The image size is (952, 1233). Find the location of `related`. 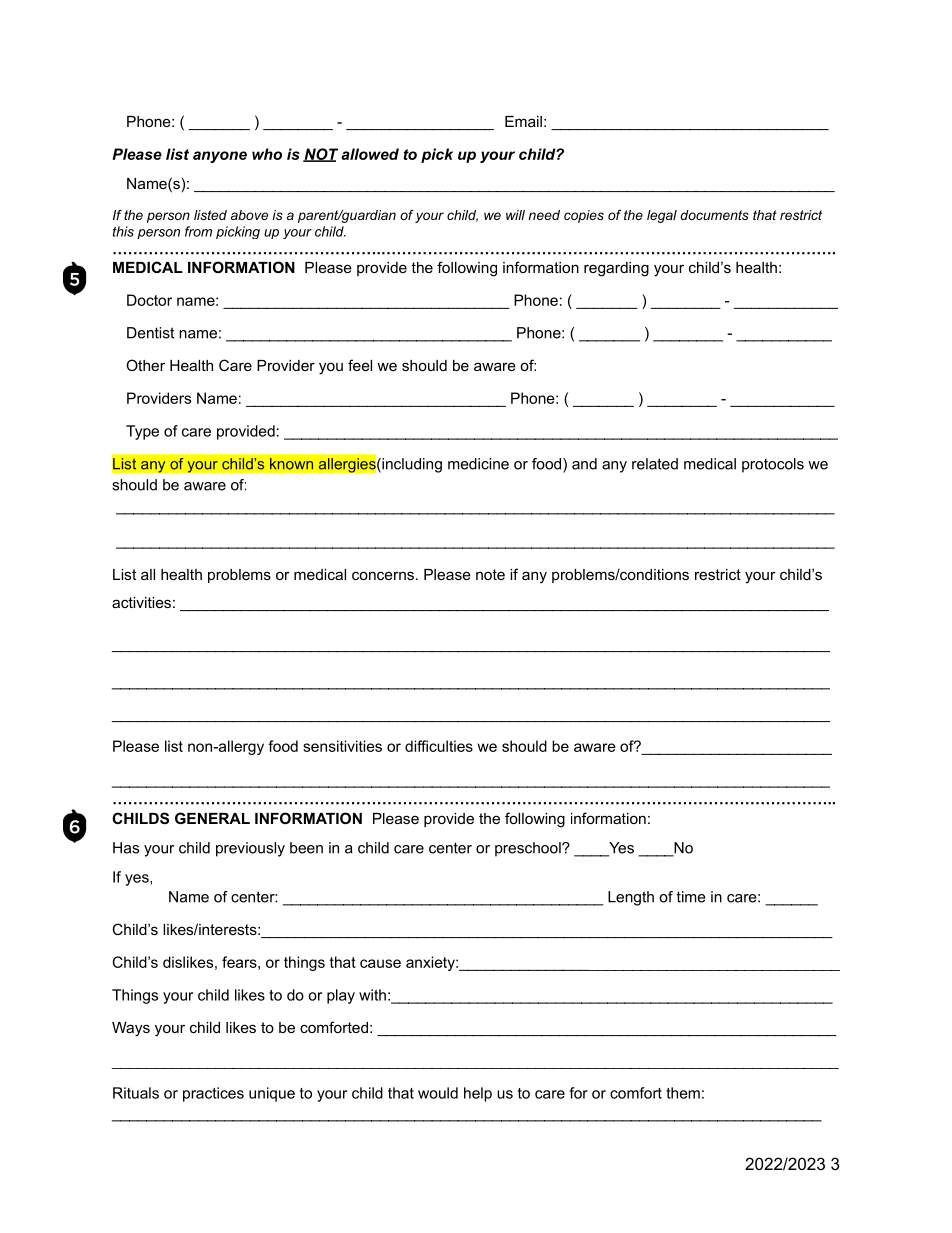

related is located at coordinates (655, 464).
